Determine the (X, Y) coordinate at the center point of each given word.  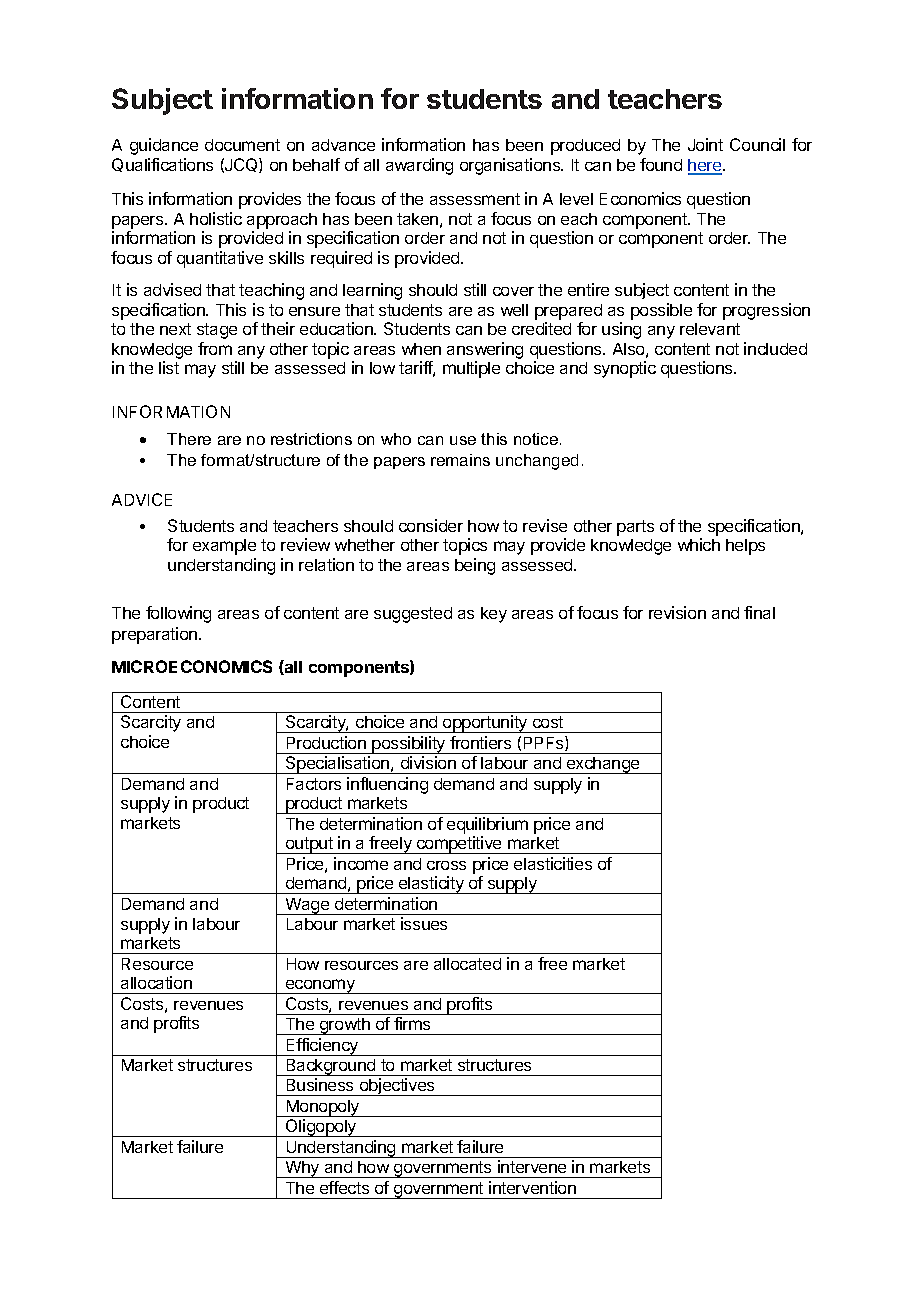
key (494, 615)
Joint (705, 144)
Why (302, 1169)
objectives (397, 1087)
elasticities (553, 863)
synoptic (625, 369)
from (215, 348)
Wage (307, 906)
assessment (475, 199)
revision (677, 612)
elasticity (431, 885)
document (242, 145)
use (463, 440)
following (178, 614)
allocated (467, 964)
